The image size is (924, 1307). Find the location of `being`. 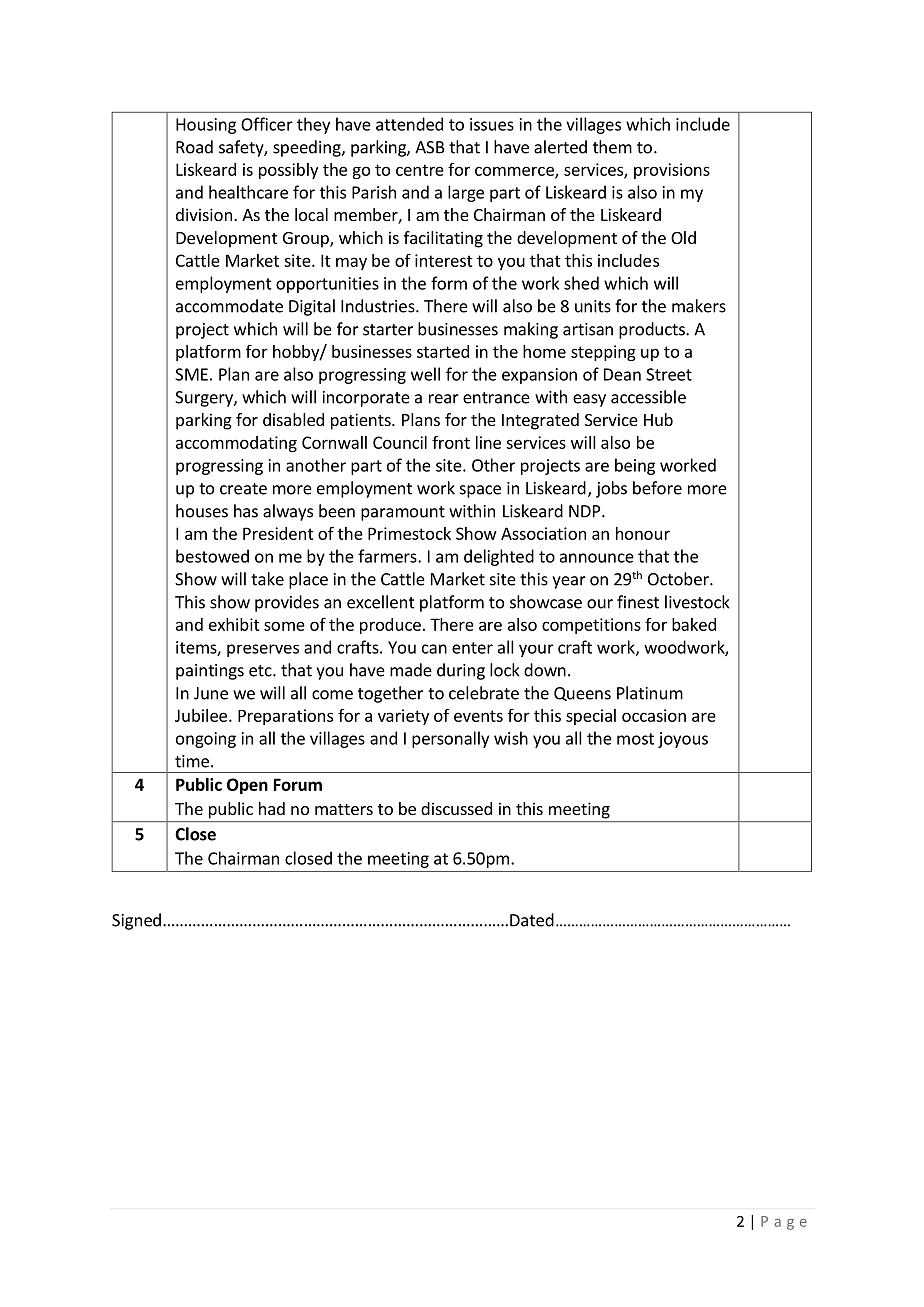

being is located at coordinates (635, 466).
